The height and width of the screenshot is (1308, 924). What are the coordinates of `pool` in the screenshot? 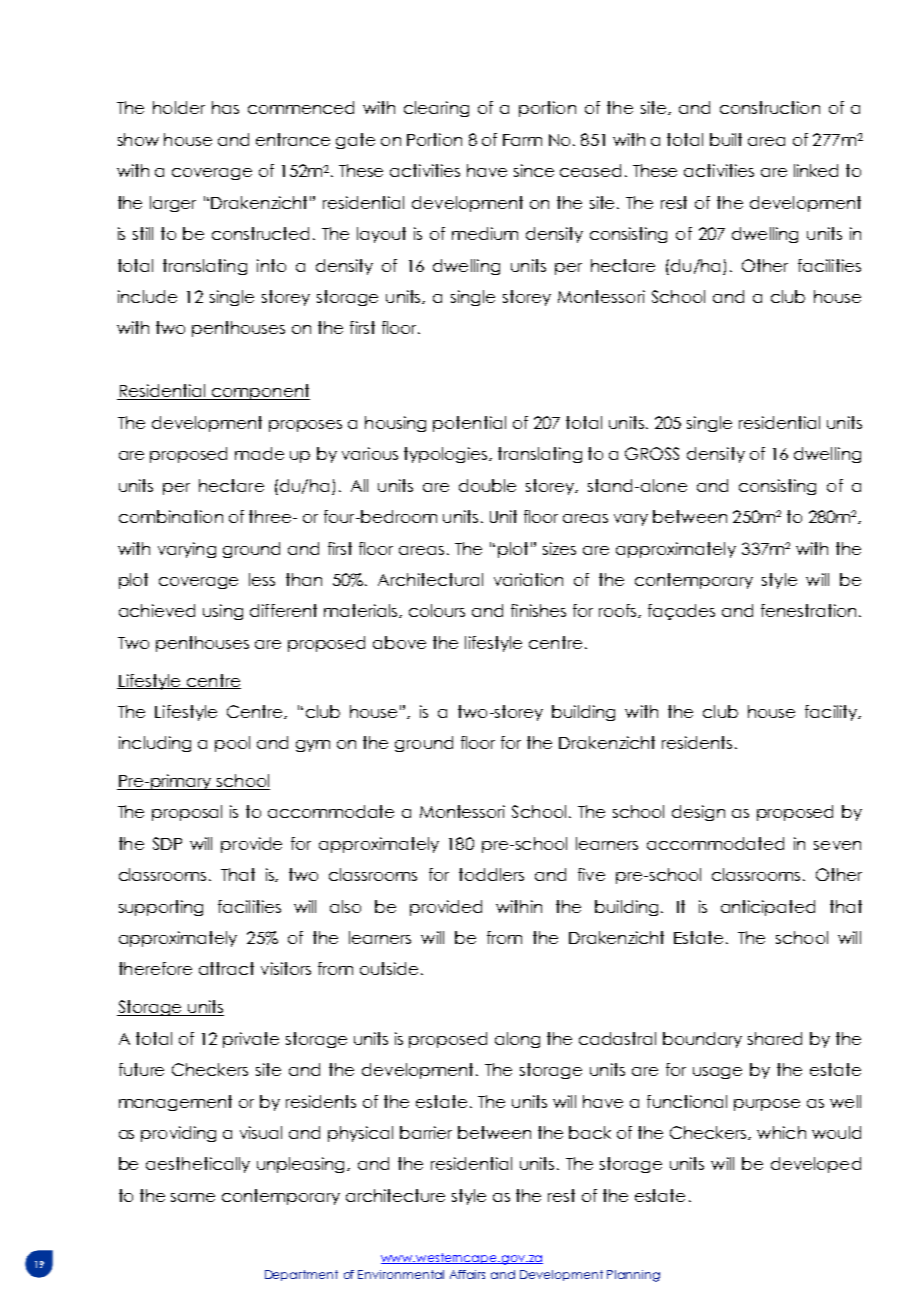 It's located at (232, 744).
